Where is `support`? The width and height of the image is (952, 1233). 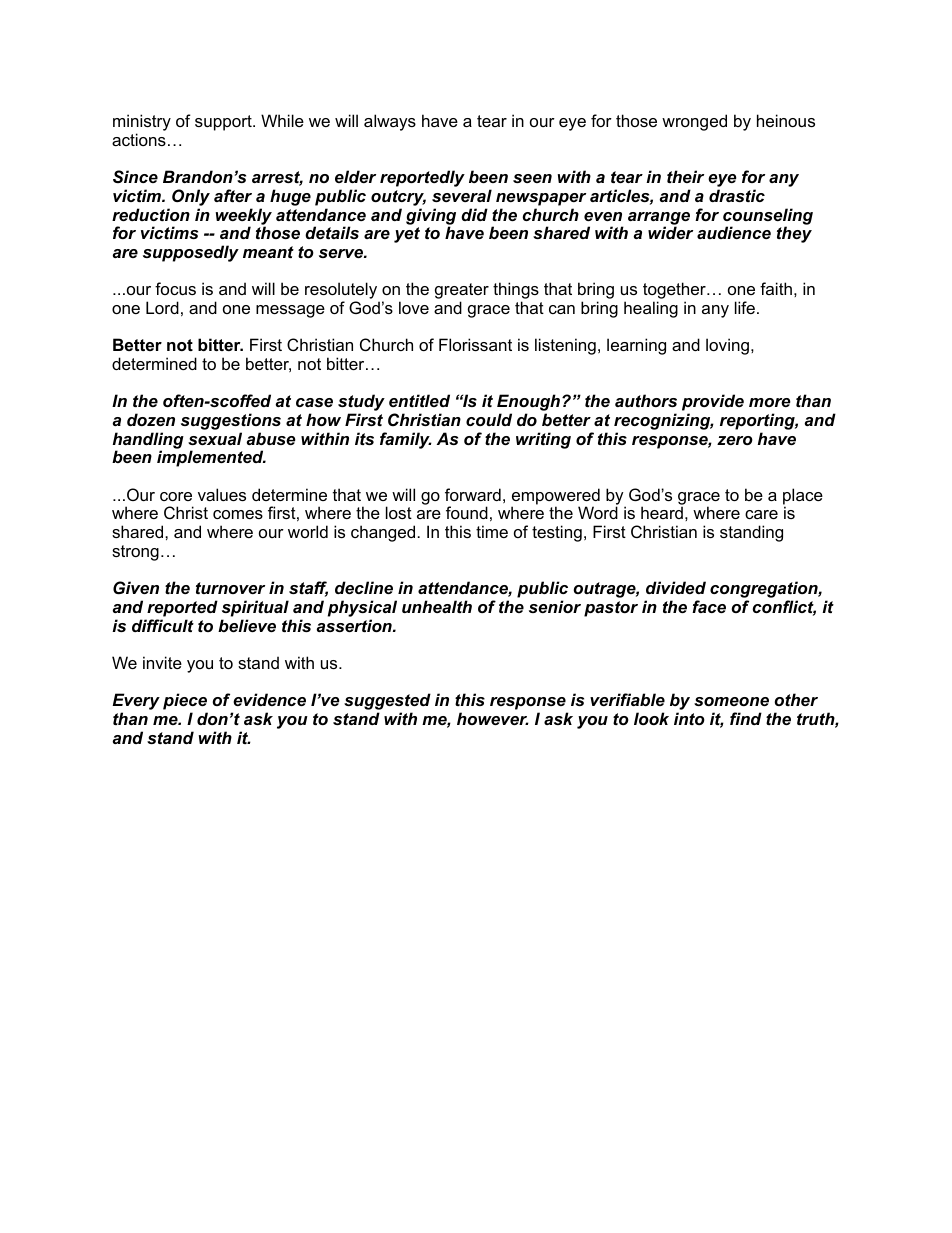
support is located at coordinates (224, 123).
